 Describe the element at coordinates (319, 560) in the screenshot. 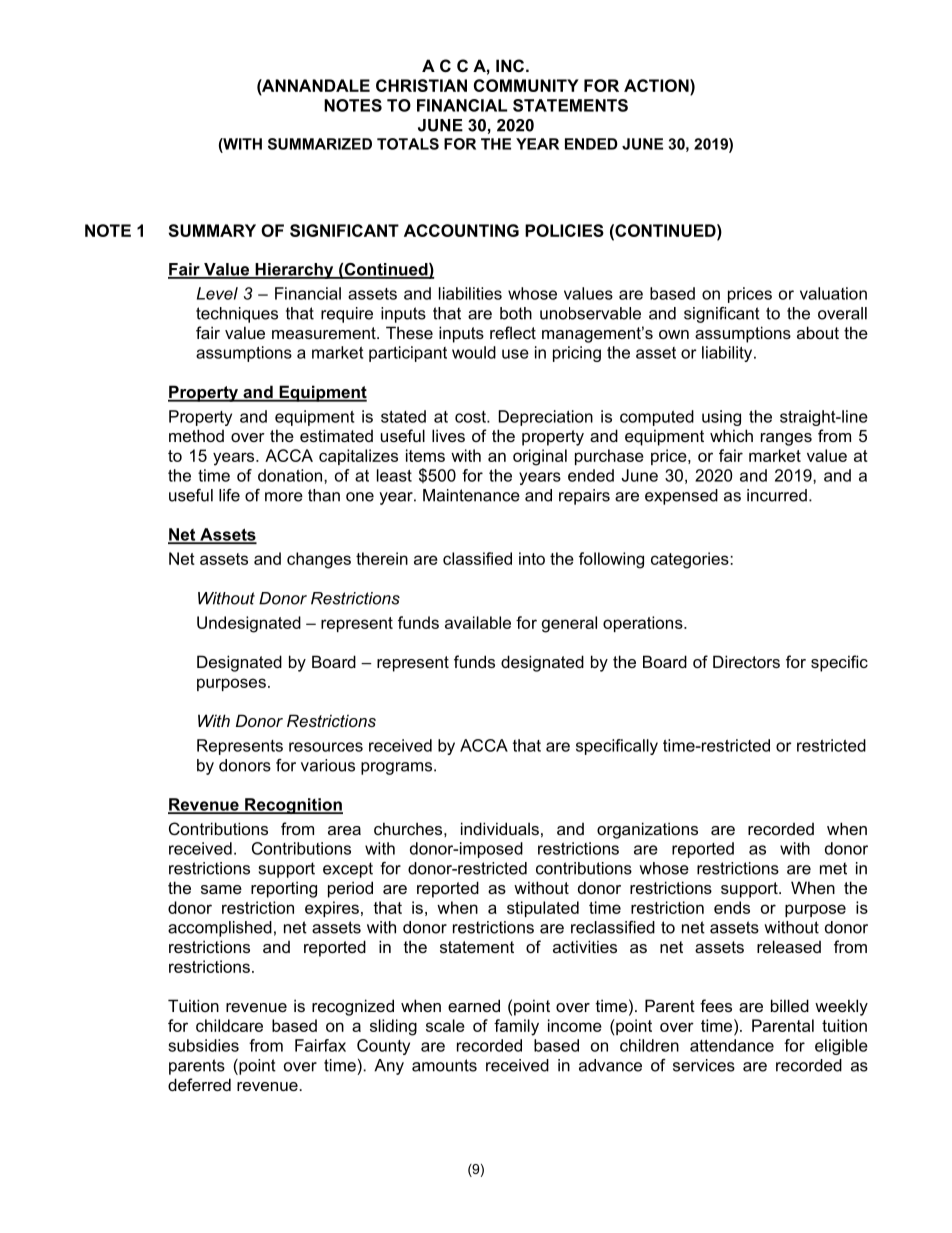

I see `changes` at that location.
